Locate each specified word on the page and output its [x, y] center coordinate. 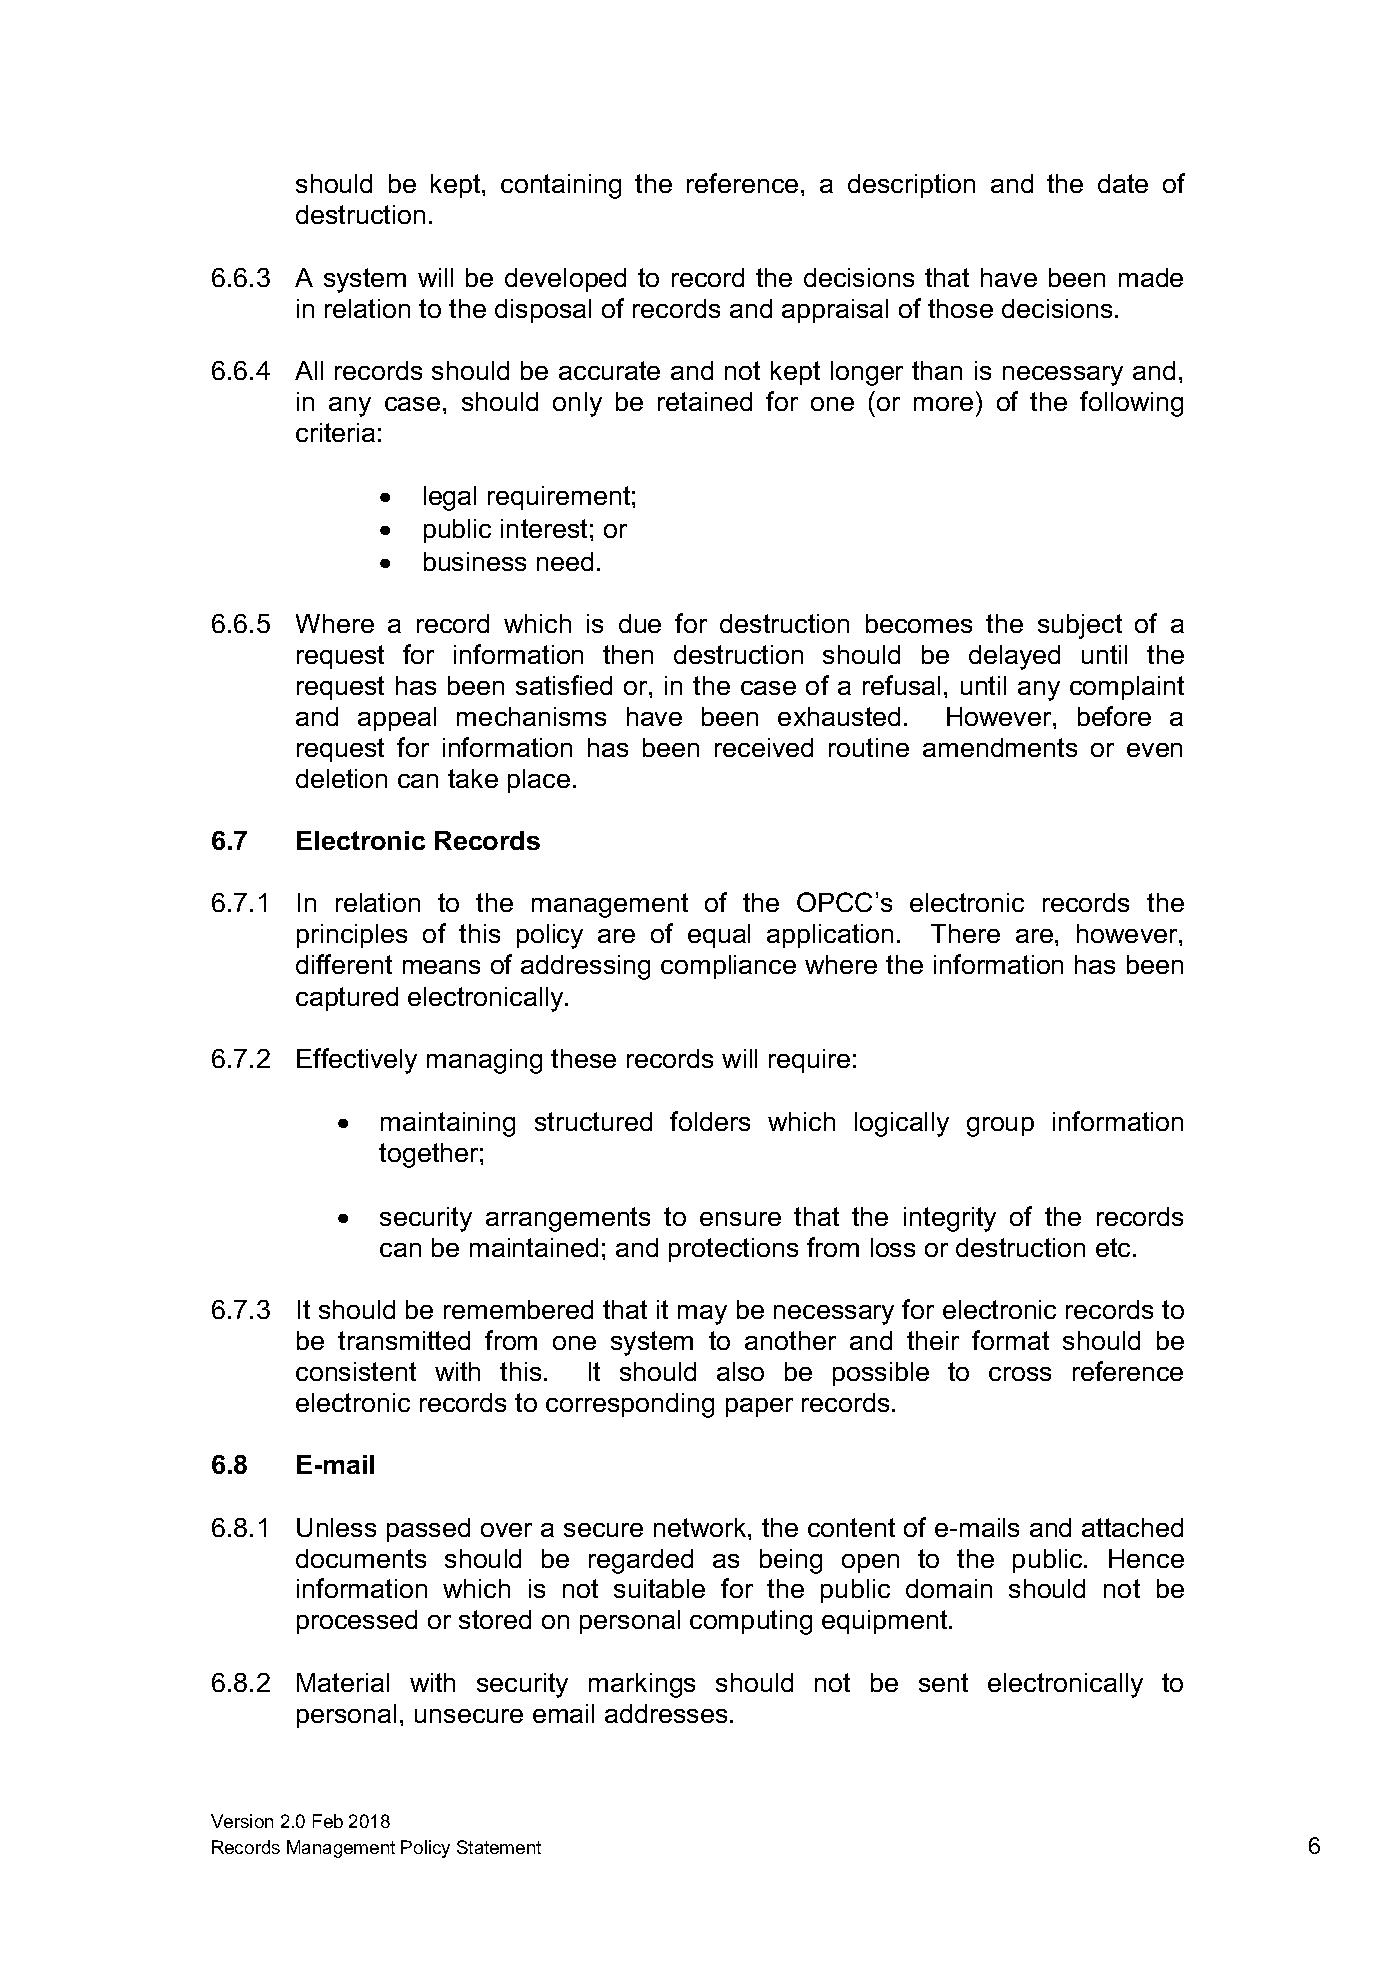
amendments [1000, 747]
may [702, 1315]
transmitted [404, 1340]
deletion [341, 778]
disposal [543, 311]
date [1123, 183]
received [764, 747]
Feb [328, 1821]
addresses [666, 1713]
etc [1113, 1247]
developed [565, 280]
